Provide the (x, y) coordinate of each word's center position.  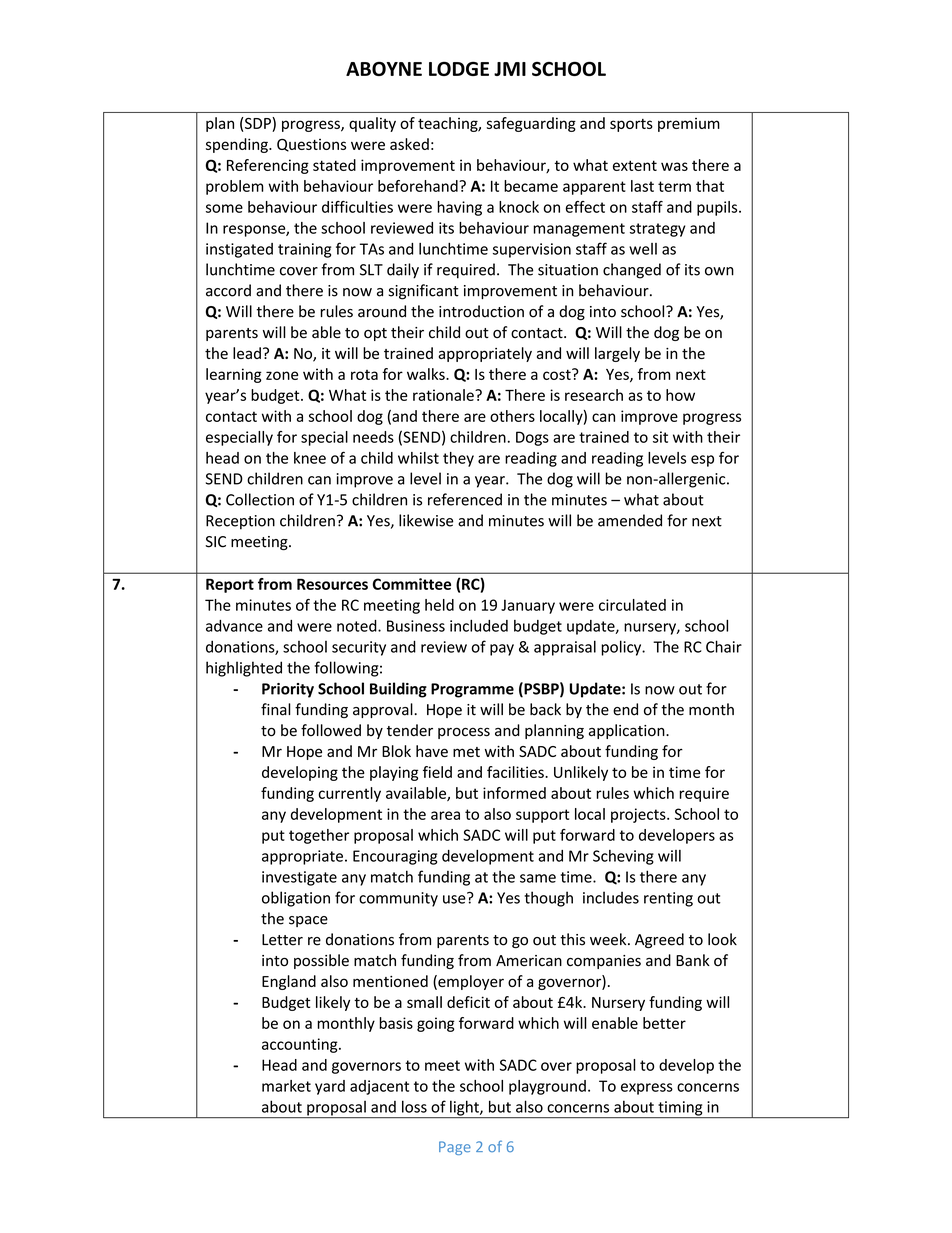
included (479, 626)
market (286, 1086)
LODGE (459, 68)
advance (234, 626)
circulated (632, 605)
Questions (311, 145)
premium (689, 125)
